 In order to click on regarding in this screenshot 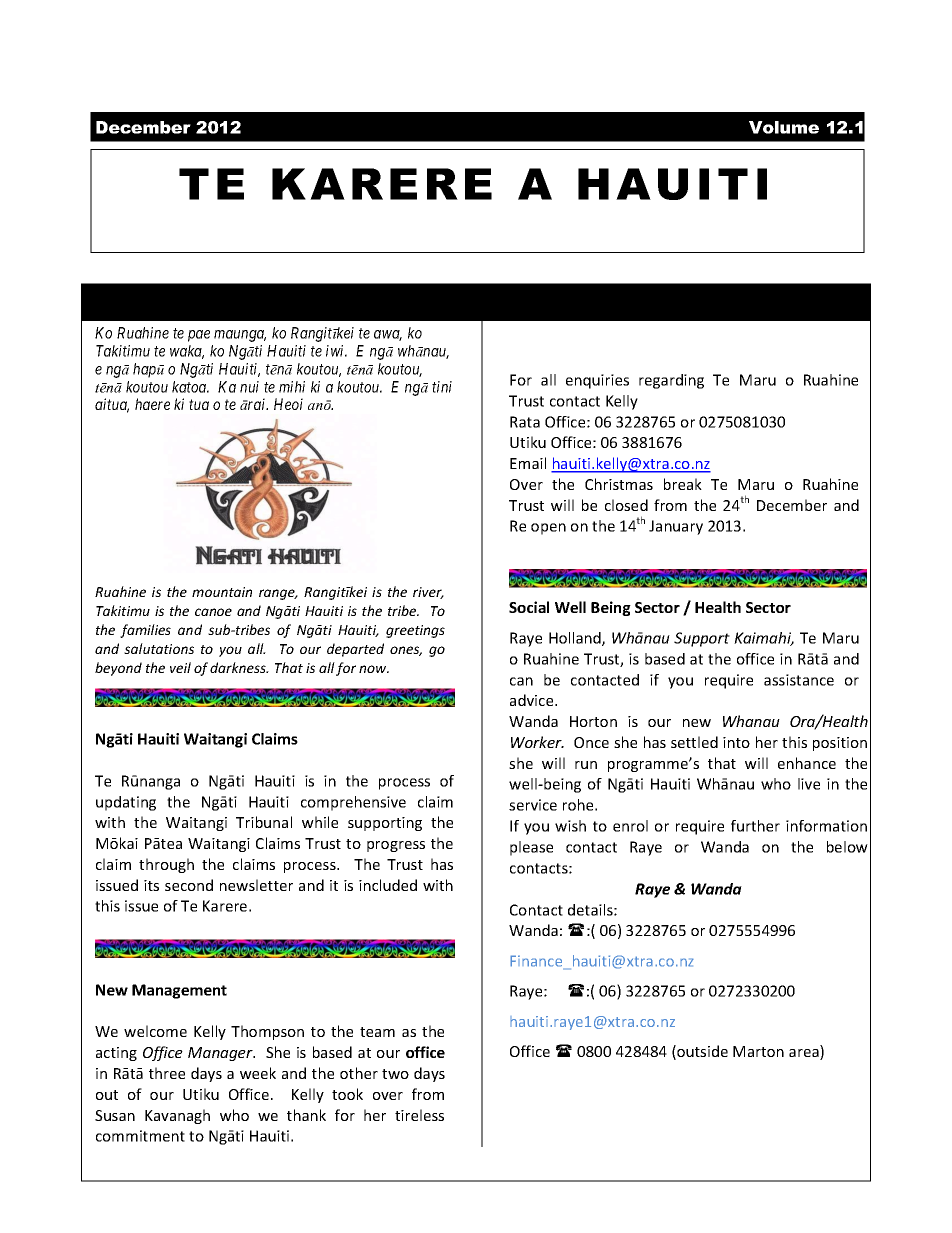, I will do `click(671, 381)`.
